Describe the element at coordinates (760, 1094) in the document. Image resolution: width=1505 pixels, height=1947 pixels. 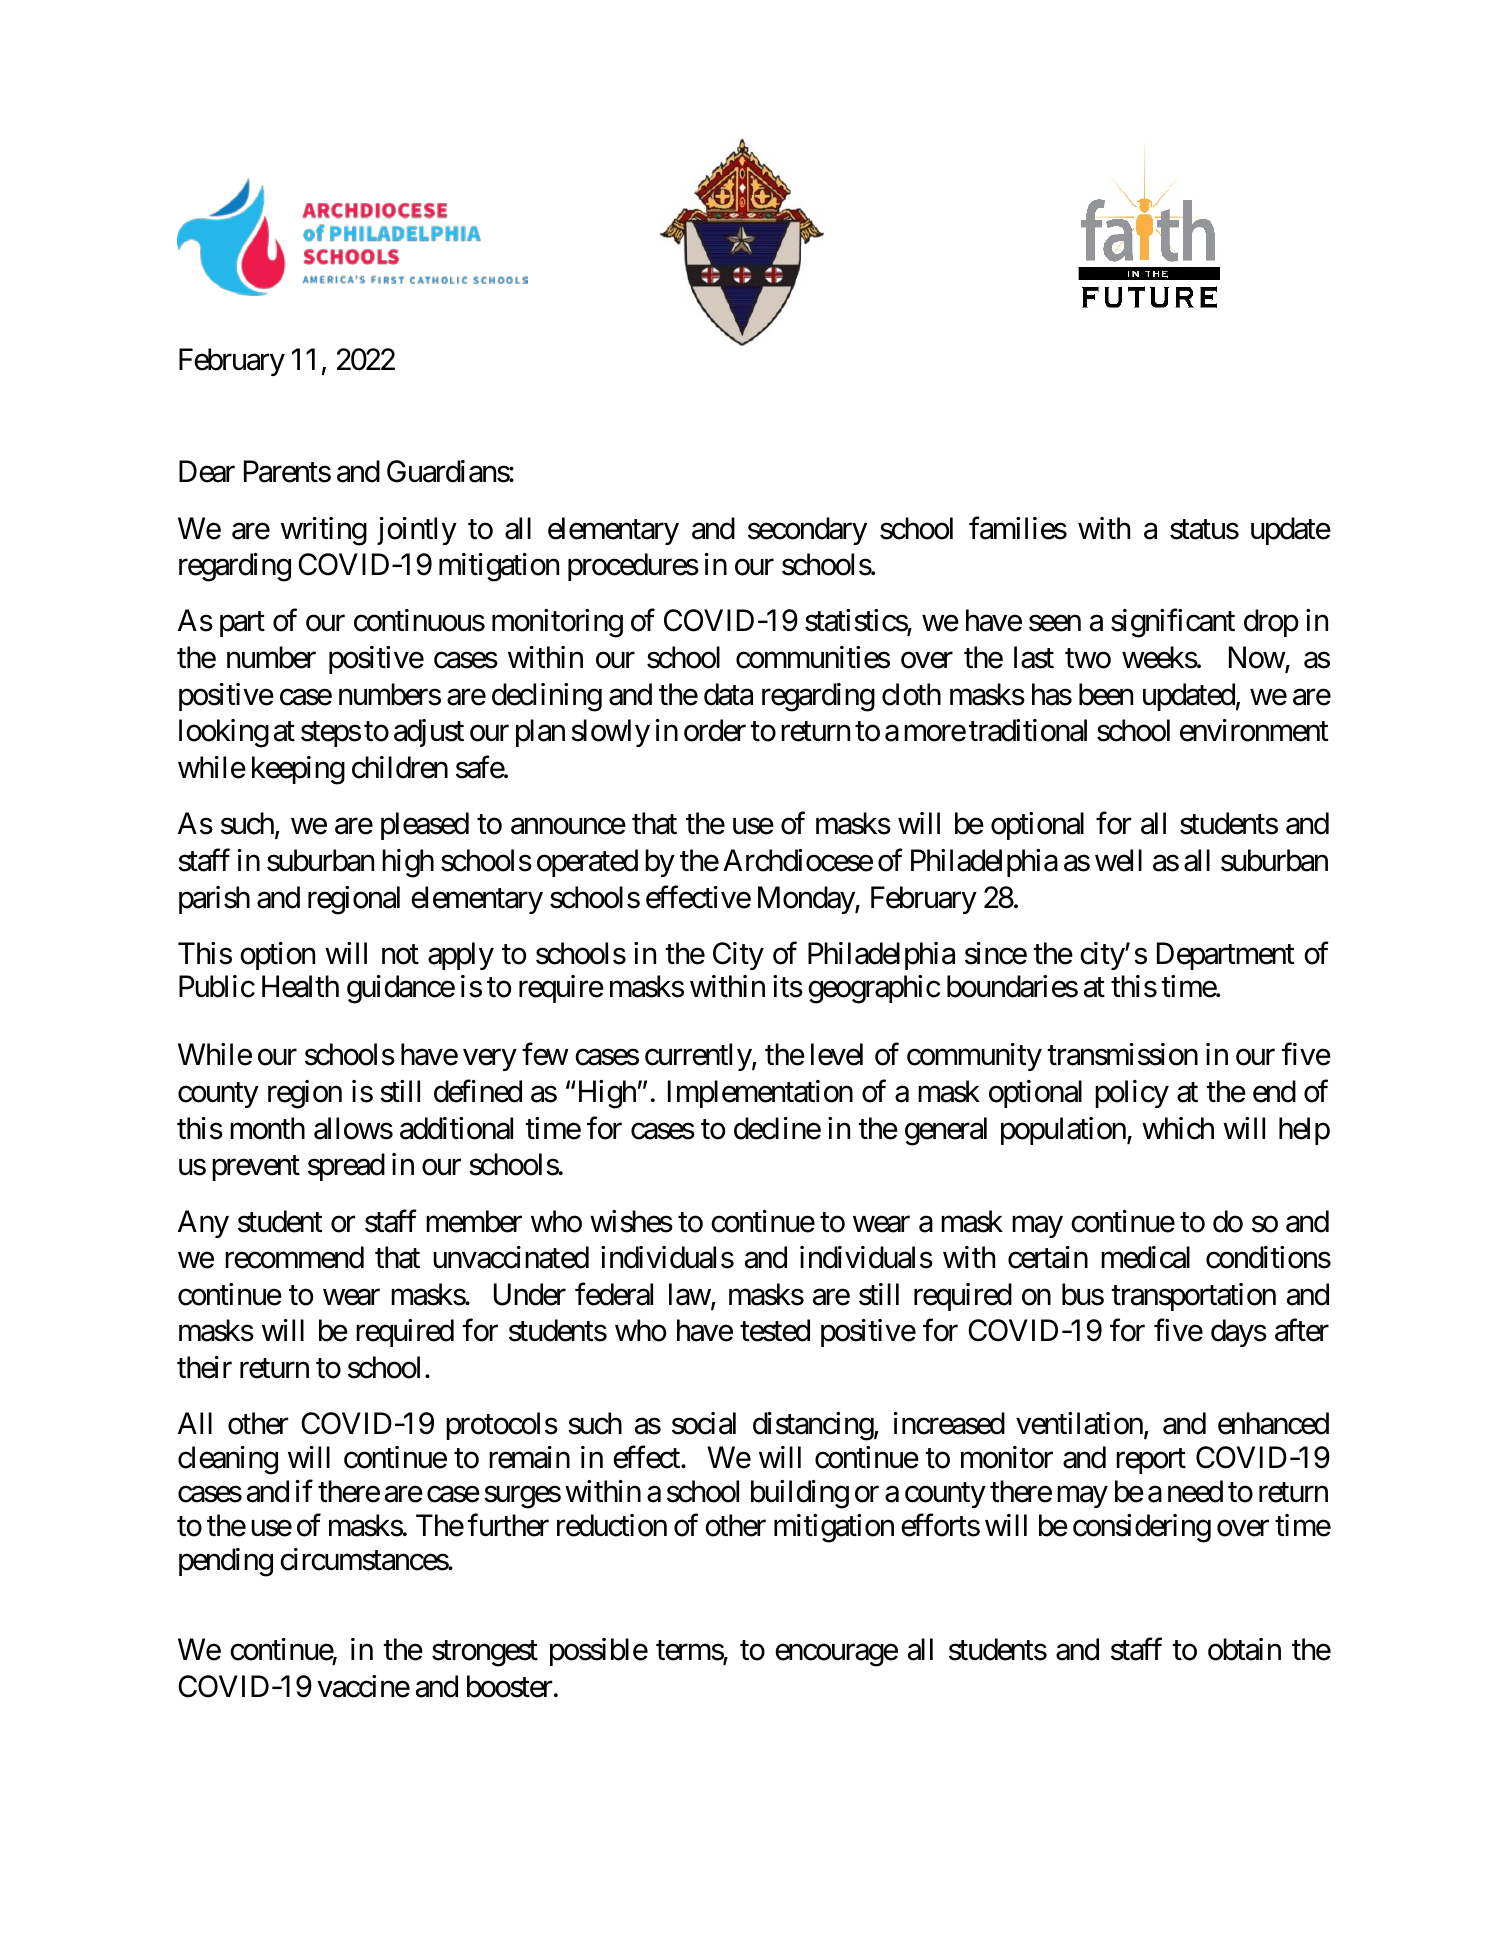
I see `Implementation` at that location.
